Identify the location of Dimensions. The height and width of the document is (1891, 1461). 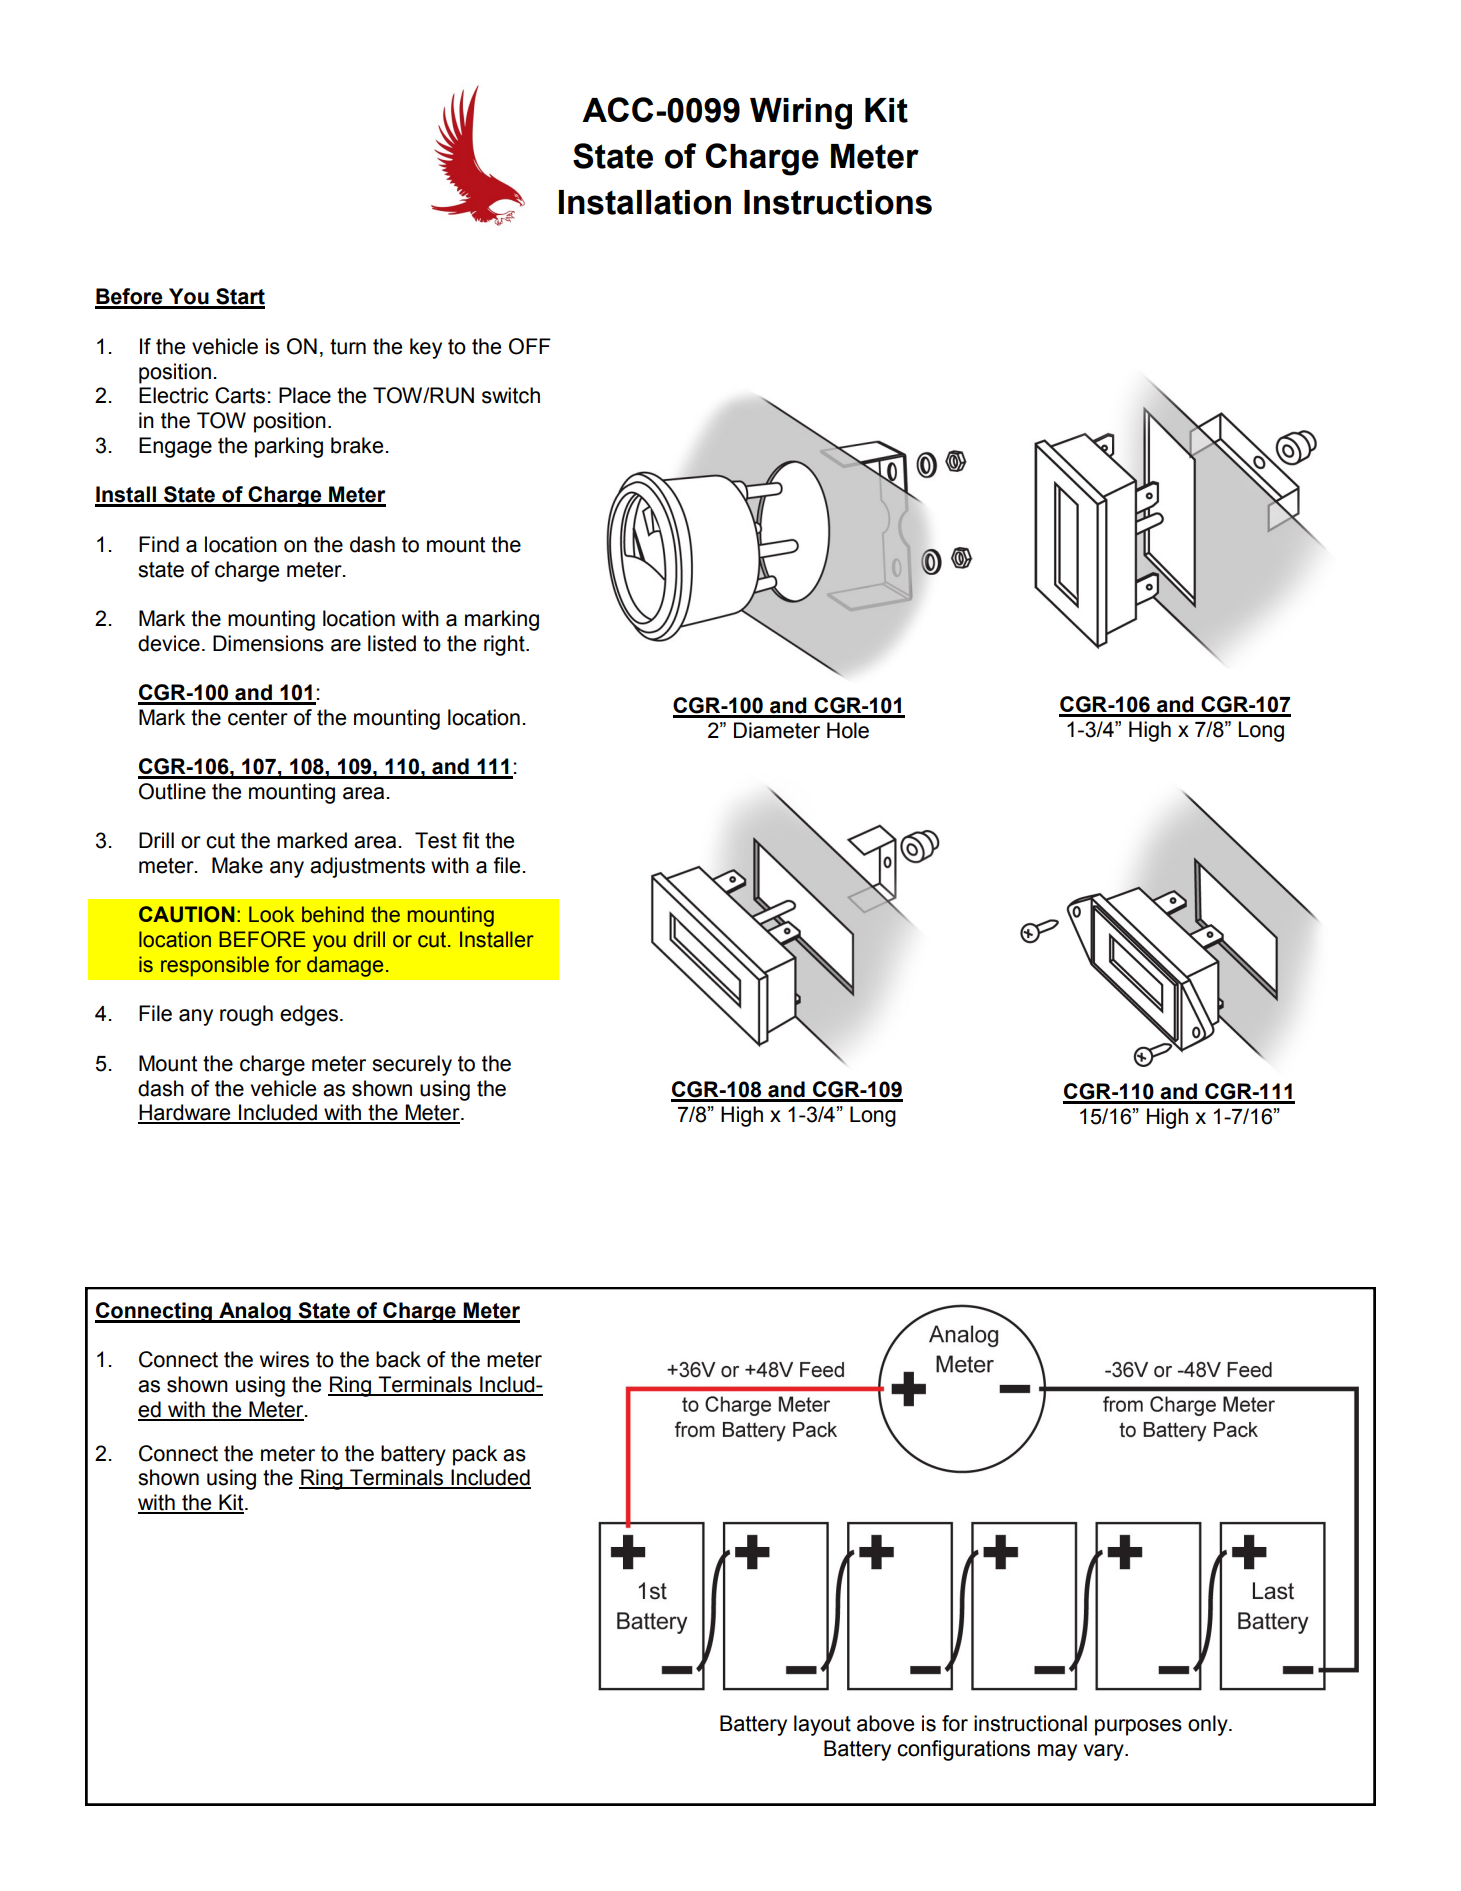
(268, 643).
